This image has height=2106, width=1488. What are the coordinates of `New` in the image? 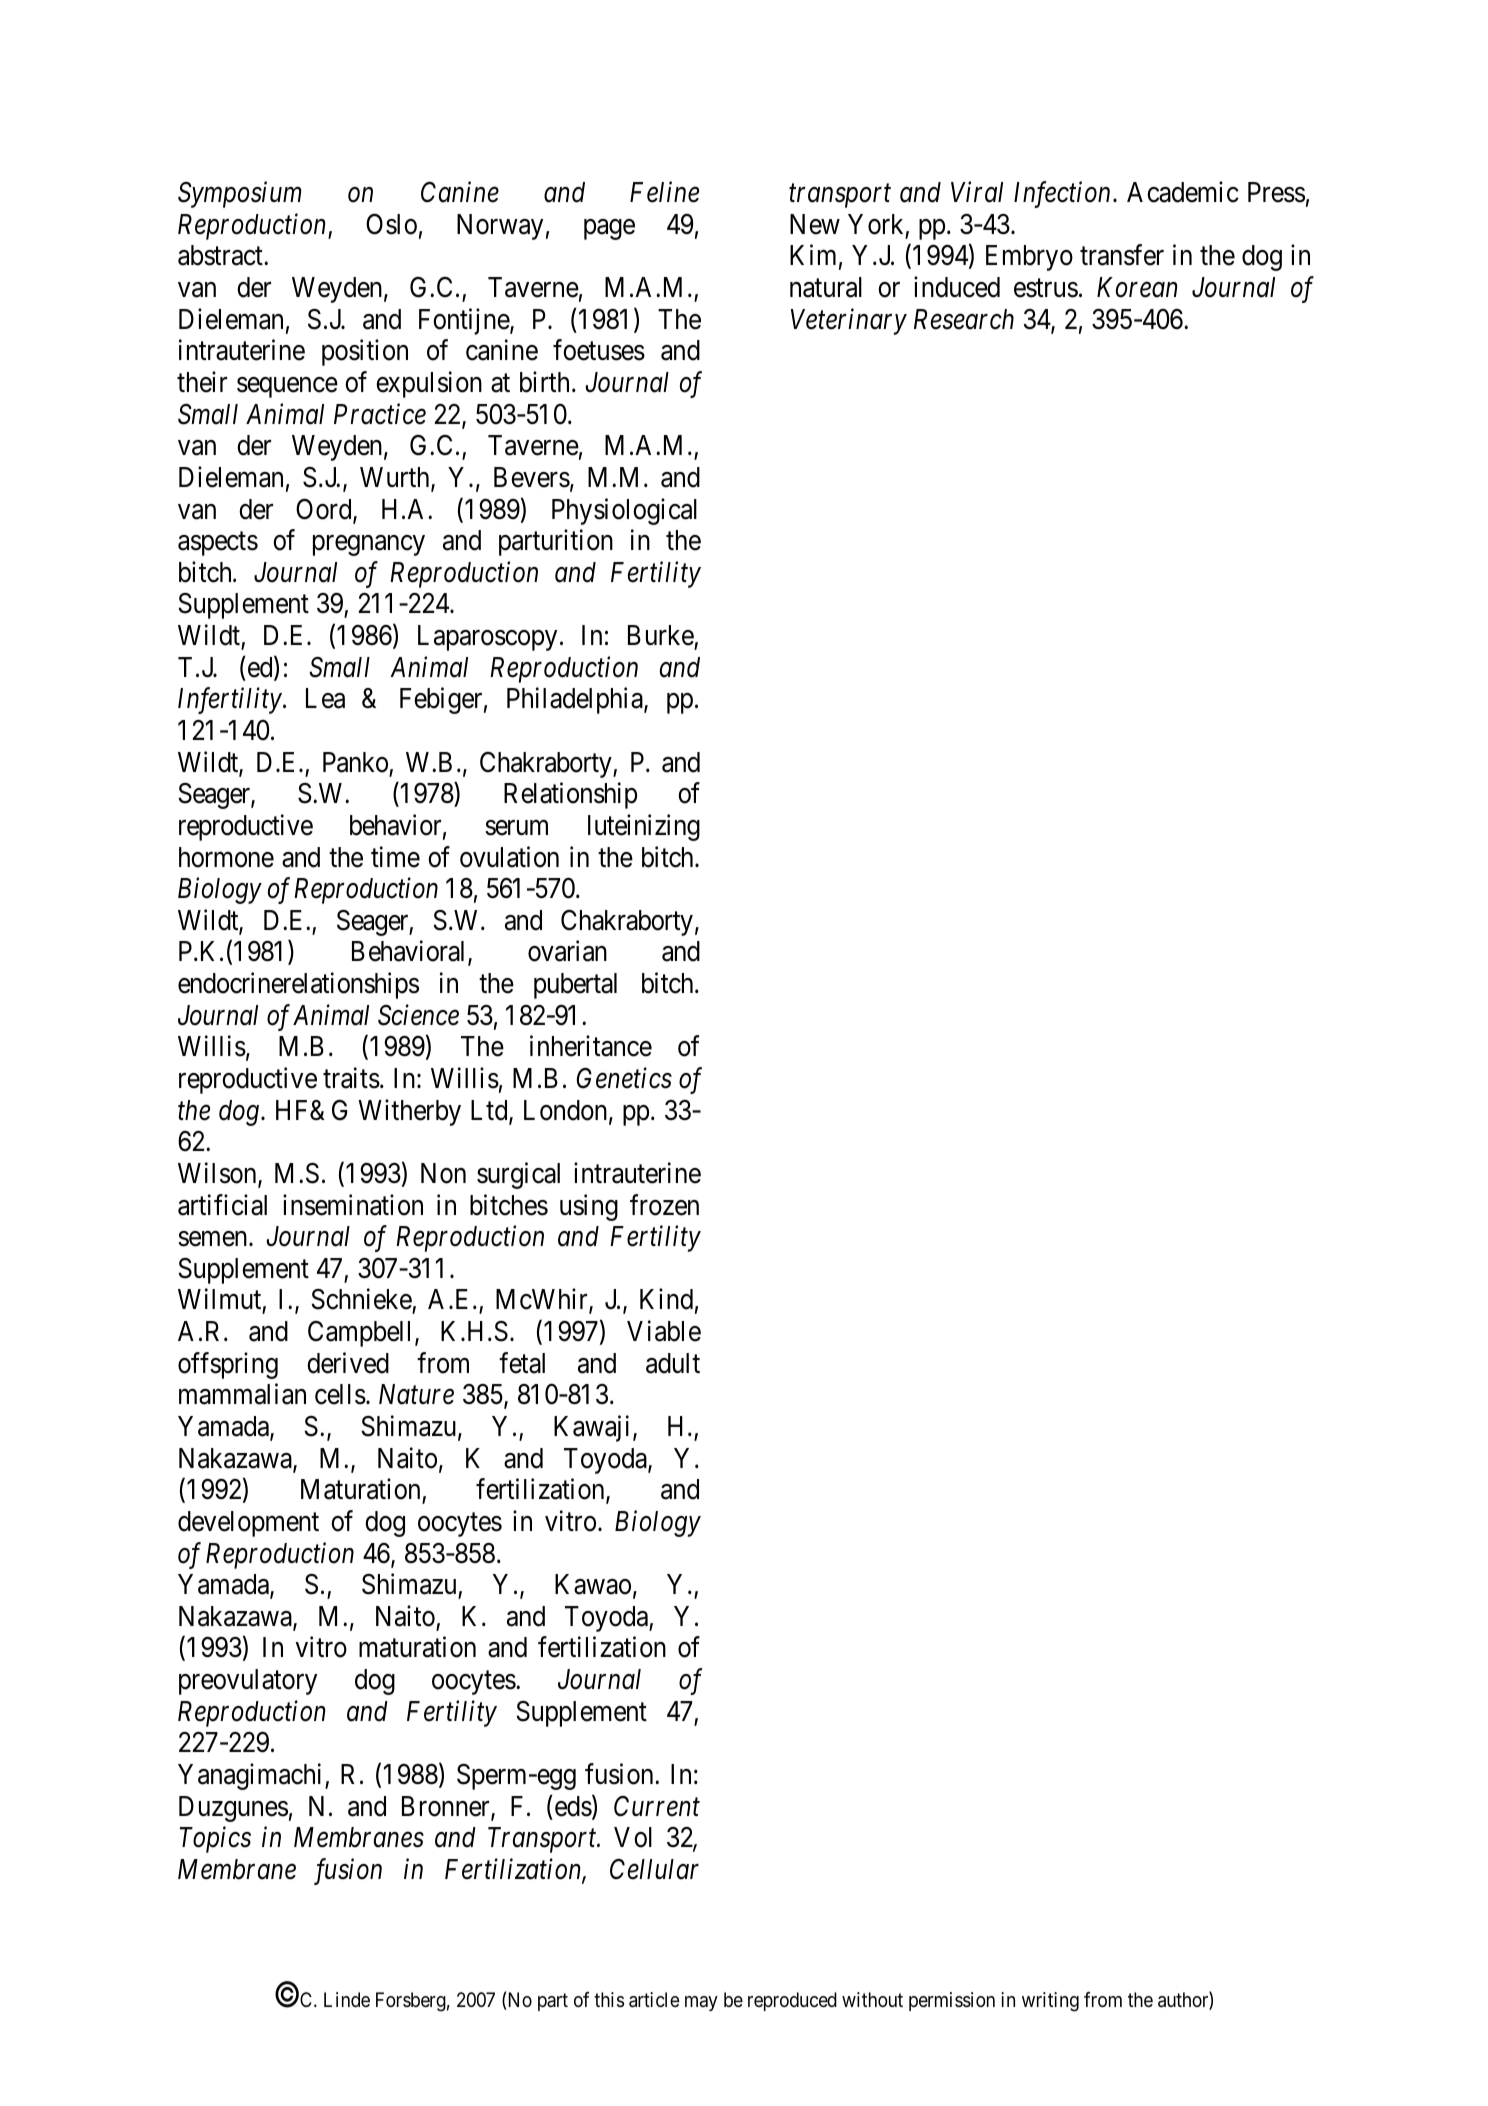 It's located at (815, 224).
